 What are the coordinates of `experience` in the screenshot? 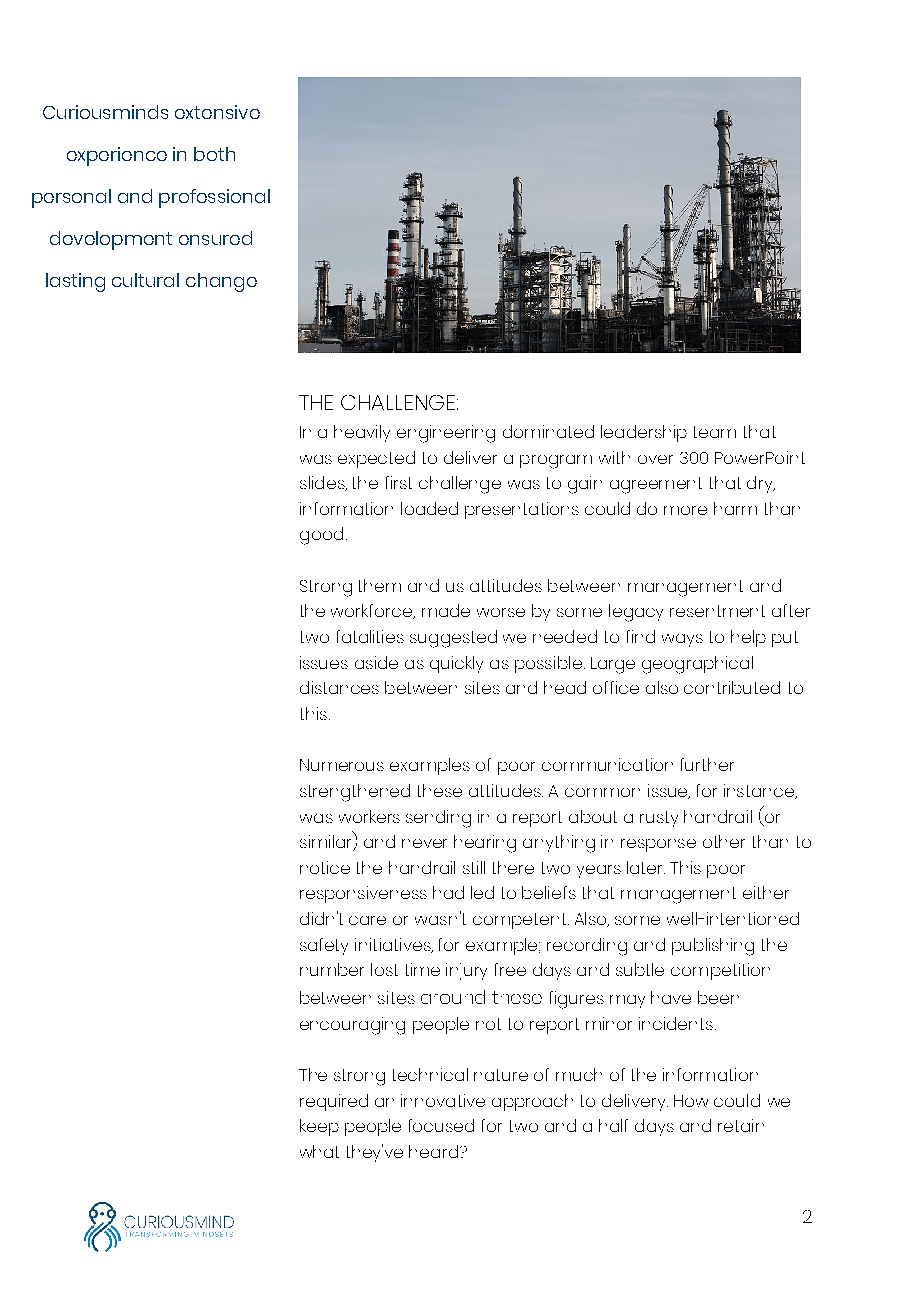 It's located at (117, 156).
